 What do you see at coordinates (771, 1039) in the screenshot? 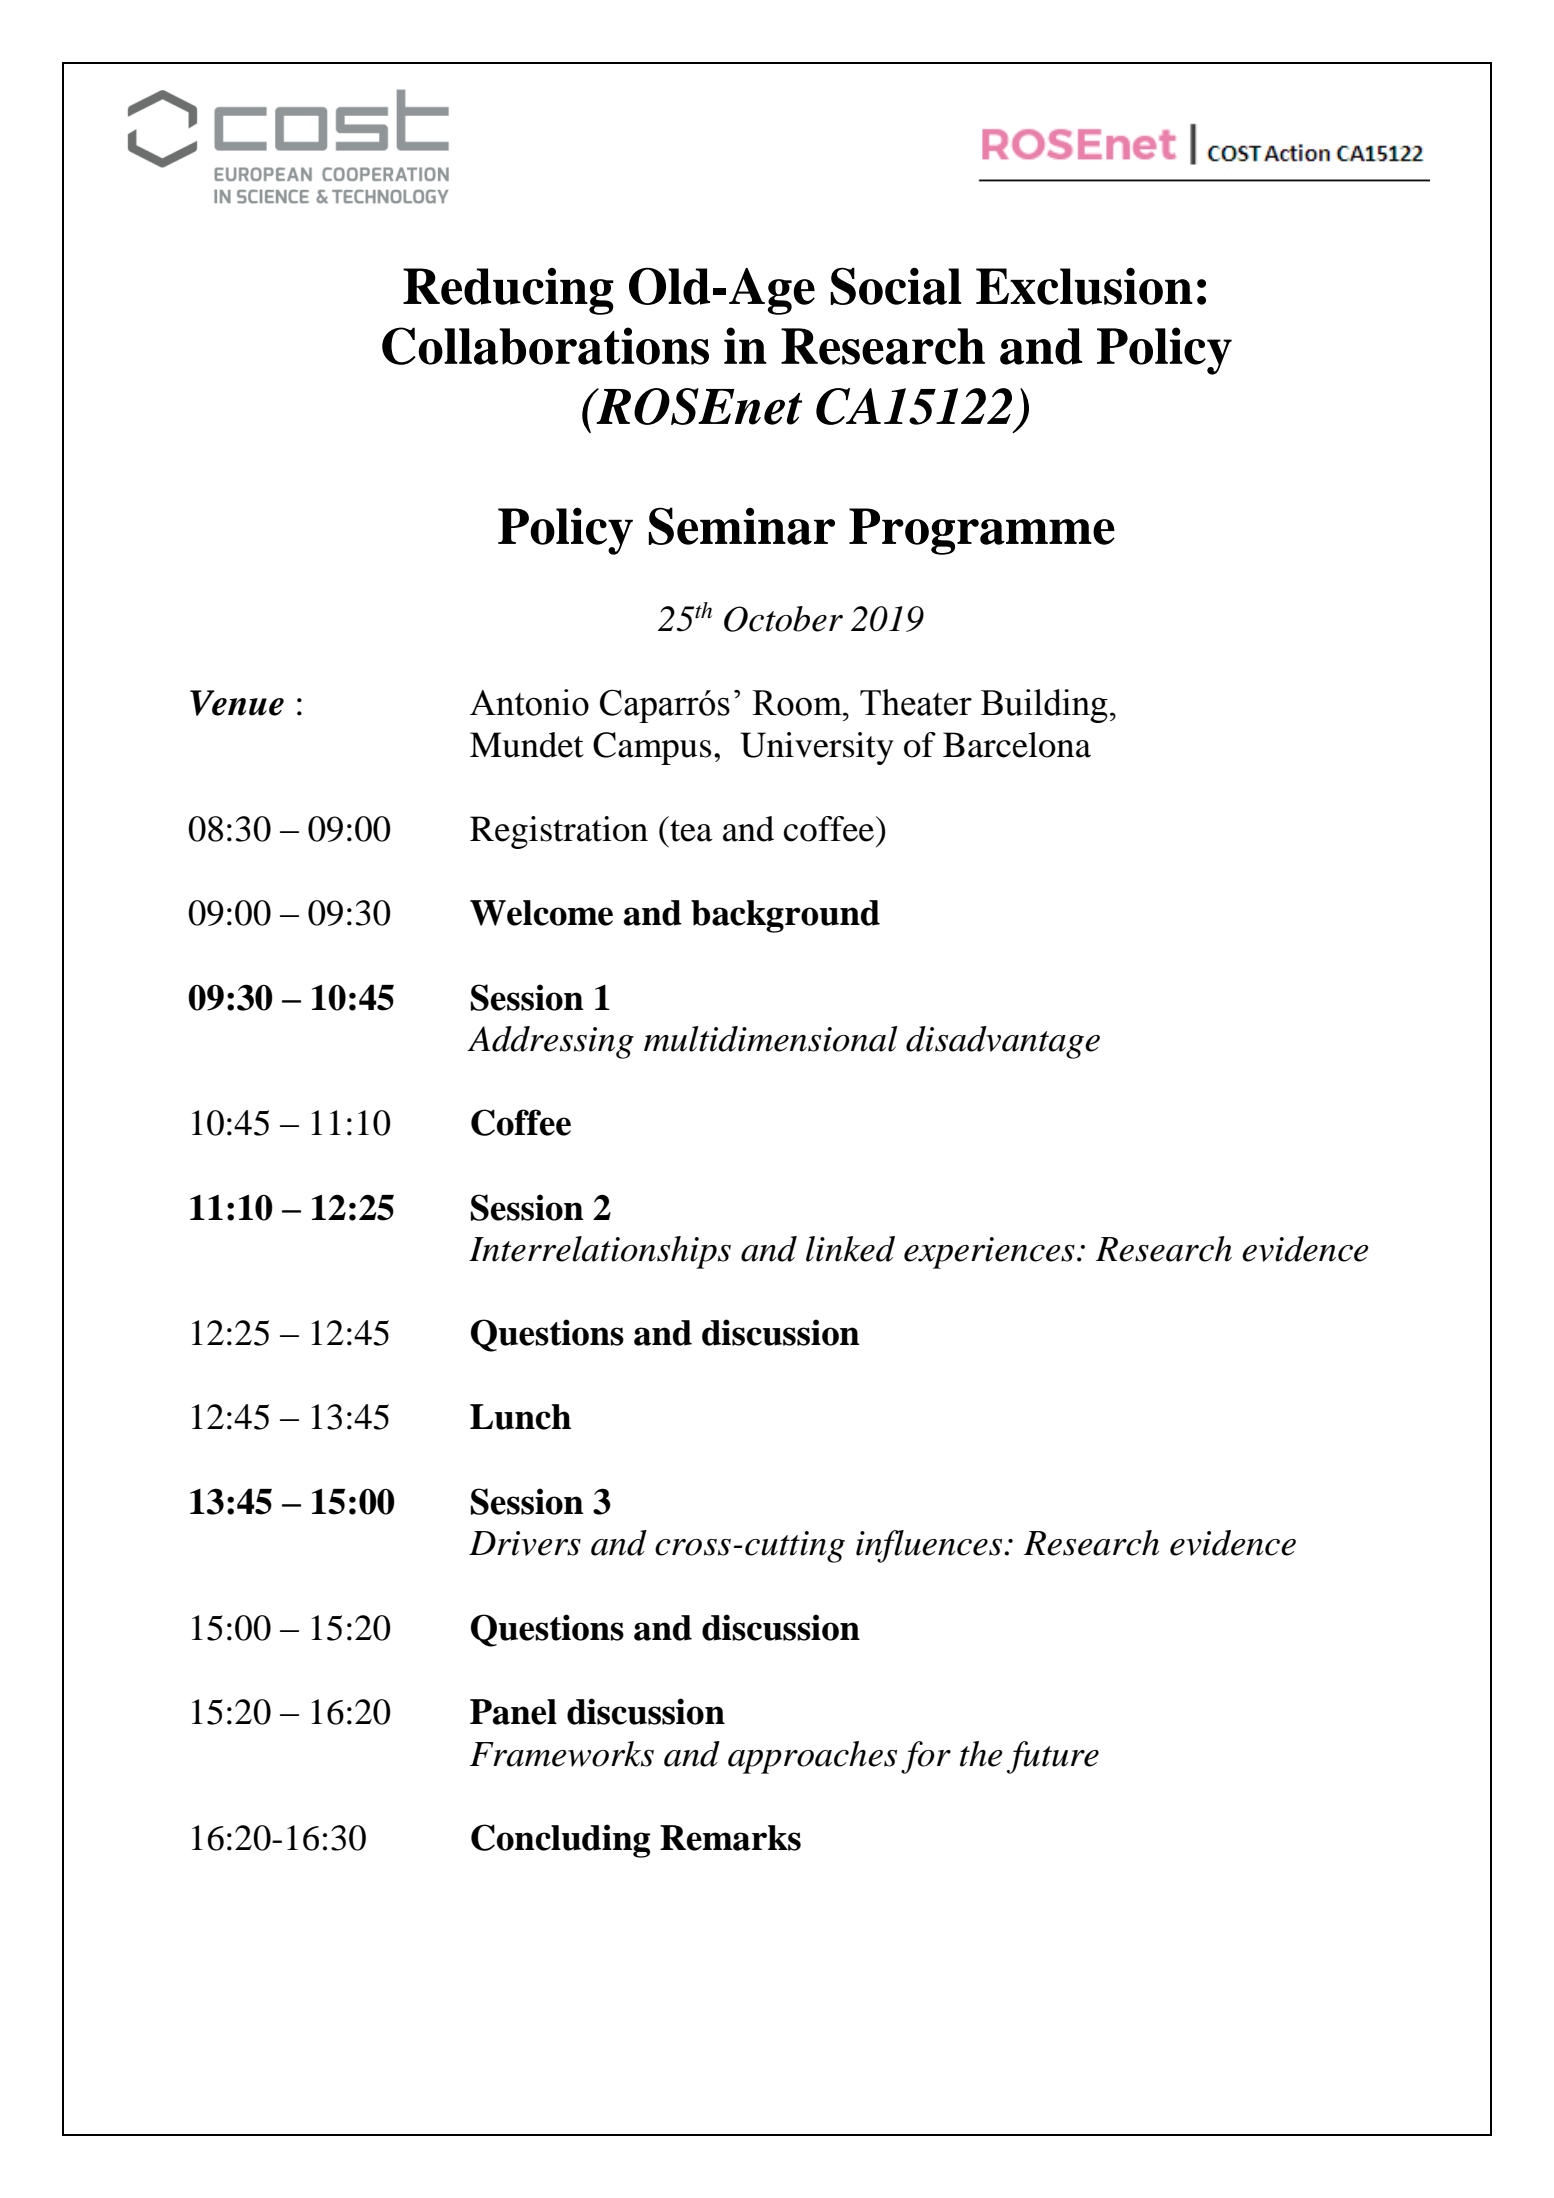
I see `multidimensional` at bounding box center [771, 1039].
